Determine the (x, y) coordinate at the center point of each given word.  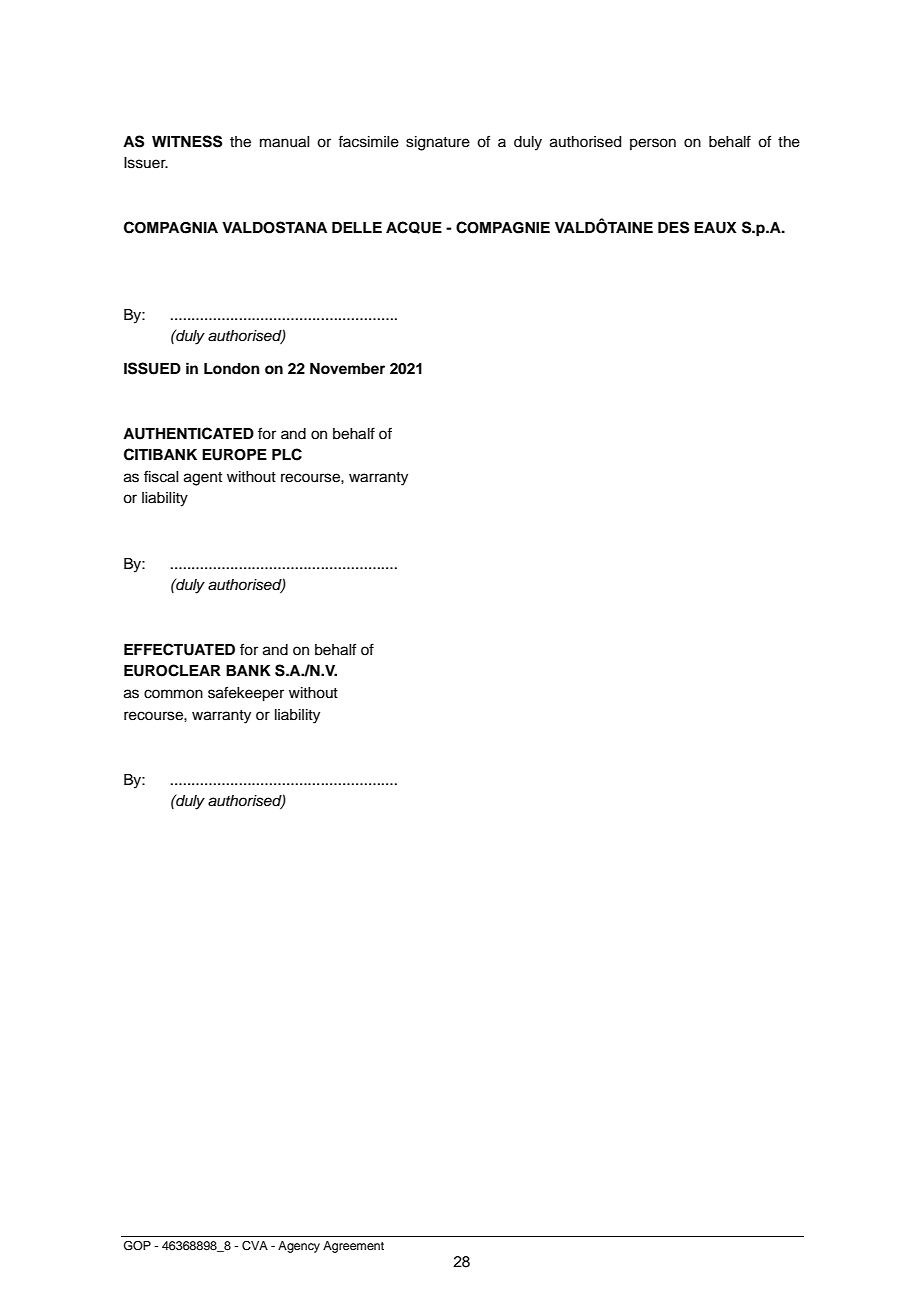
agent (203, 479)
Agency (299, 1247)
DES (673, 227)
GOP (137, 1246)
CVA (255, 1246)
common (173, 694)
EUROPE (234, 455)
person (653, 144)
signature (438, 143)
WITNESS (187, 141)
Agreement (353, 1247)
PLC (287, 454)
